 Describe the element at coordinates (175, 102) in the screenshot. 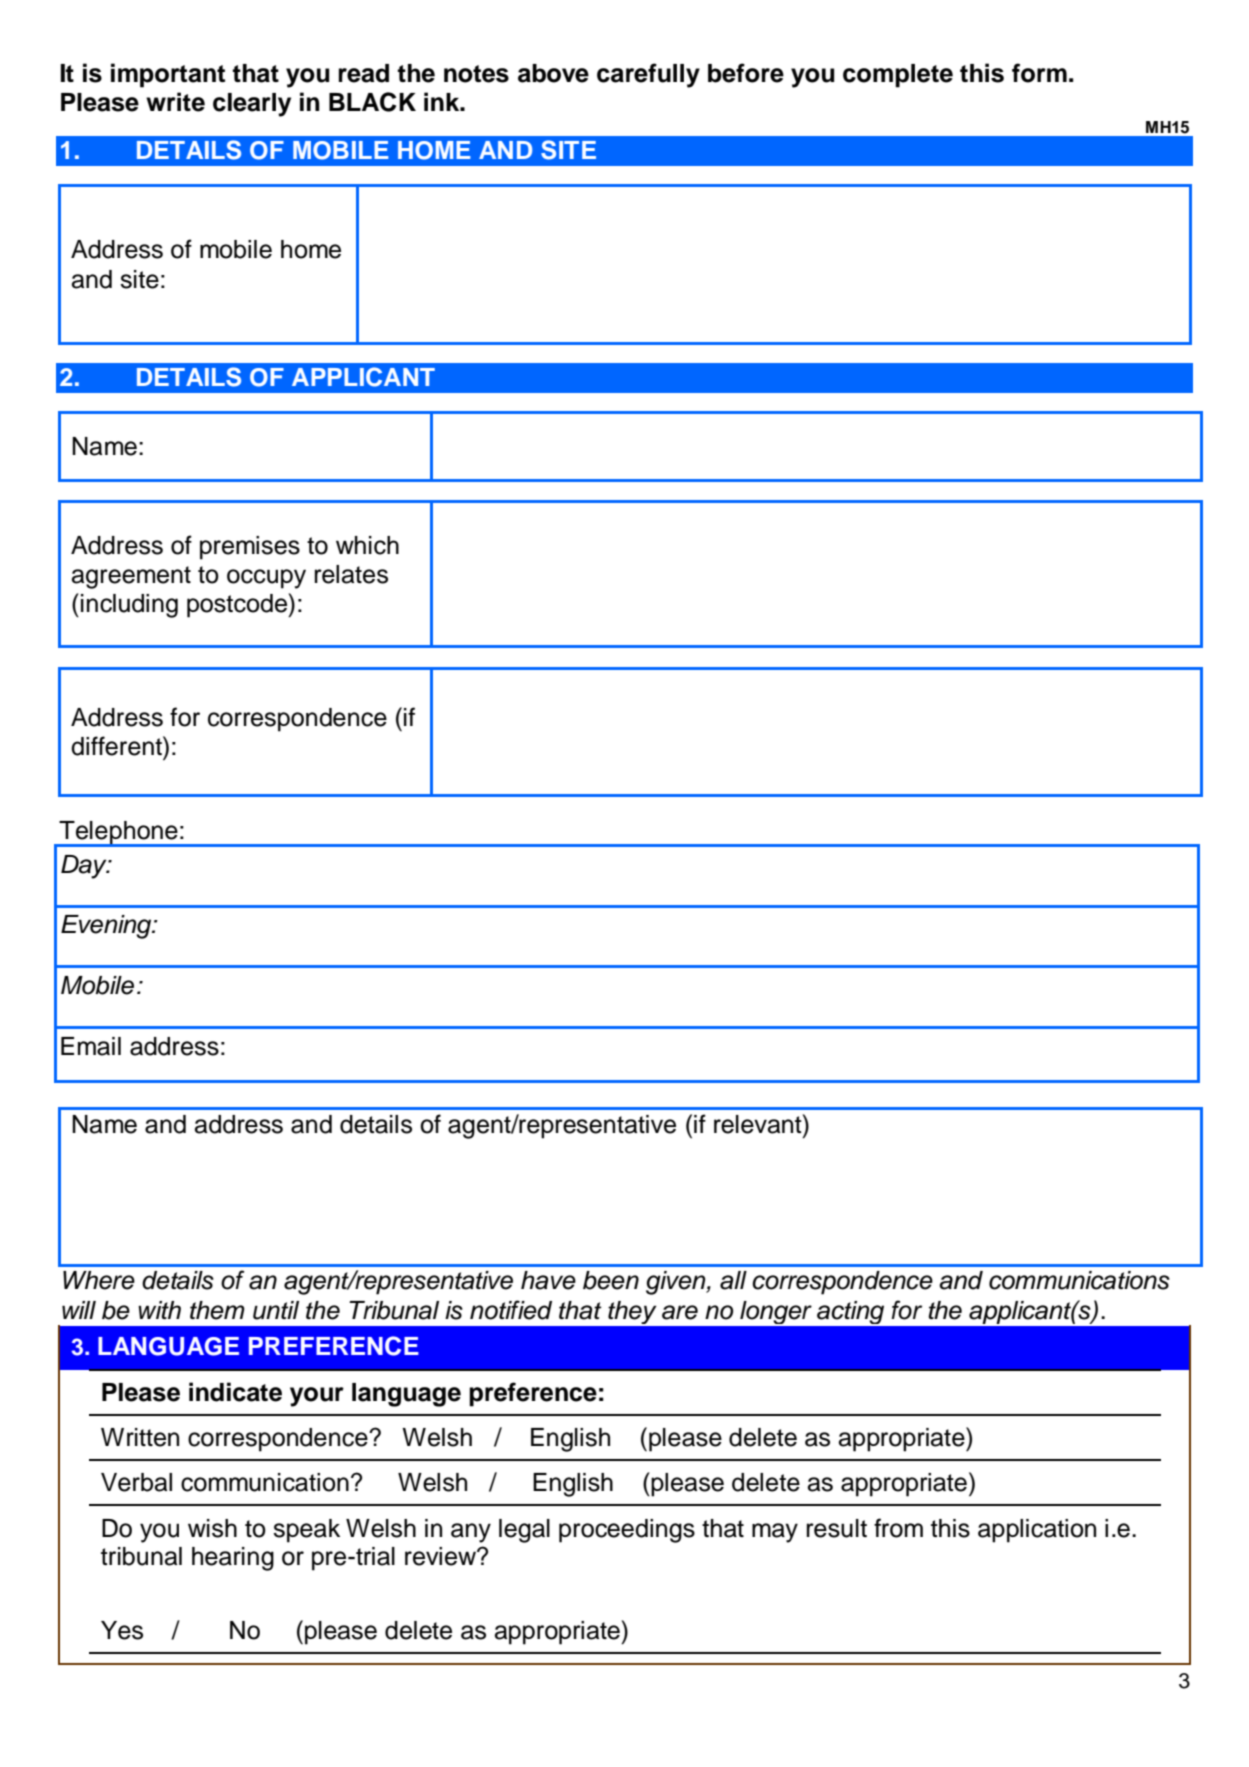

I see `write` at that location.
